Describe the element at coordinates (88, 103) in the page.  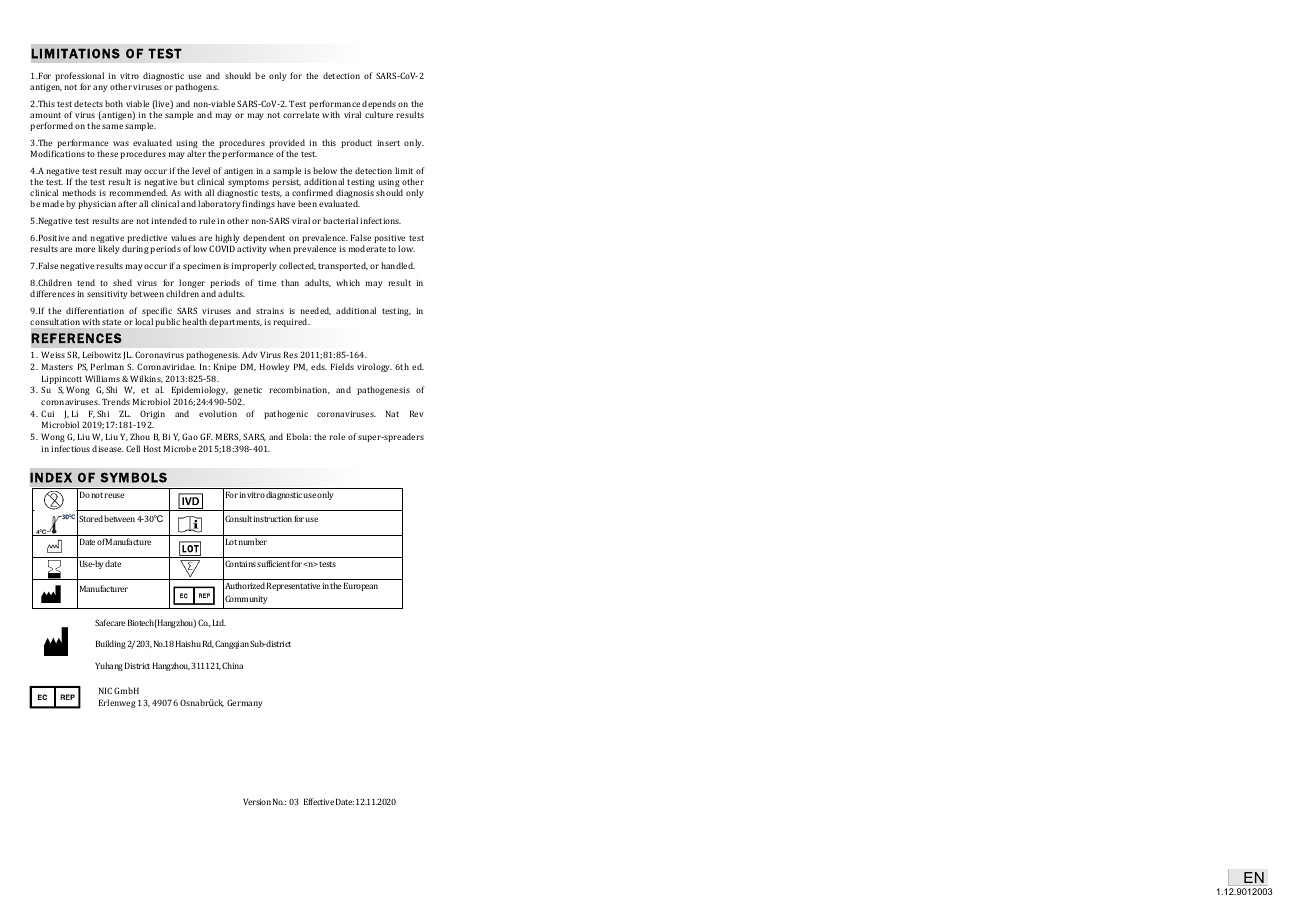
I see `detects` at that location.
